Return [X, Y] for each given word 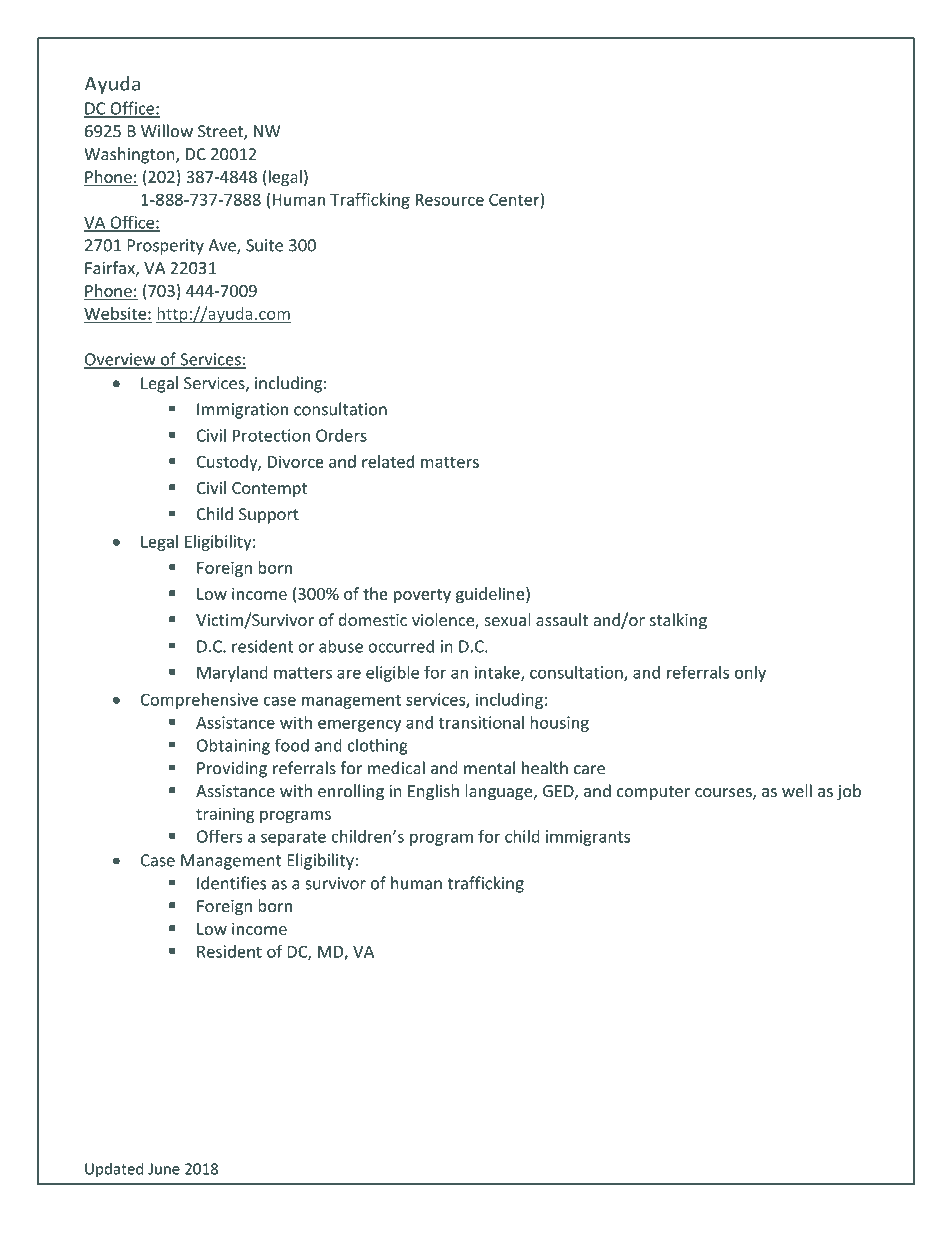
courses [724, 794]
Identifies [231, 883]
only [750, 674]
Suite [264, 245]
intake [498, 673]
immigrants [588, 838]
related [388, 461]
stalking [678, 621]
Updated [114, 1170]
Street [221, 132]
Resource [450, 200]
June [164, 1169]
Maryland [232, 674]
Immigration [242, 411]
